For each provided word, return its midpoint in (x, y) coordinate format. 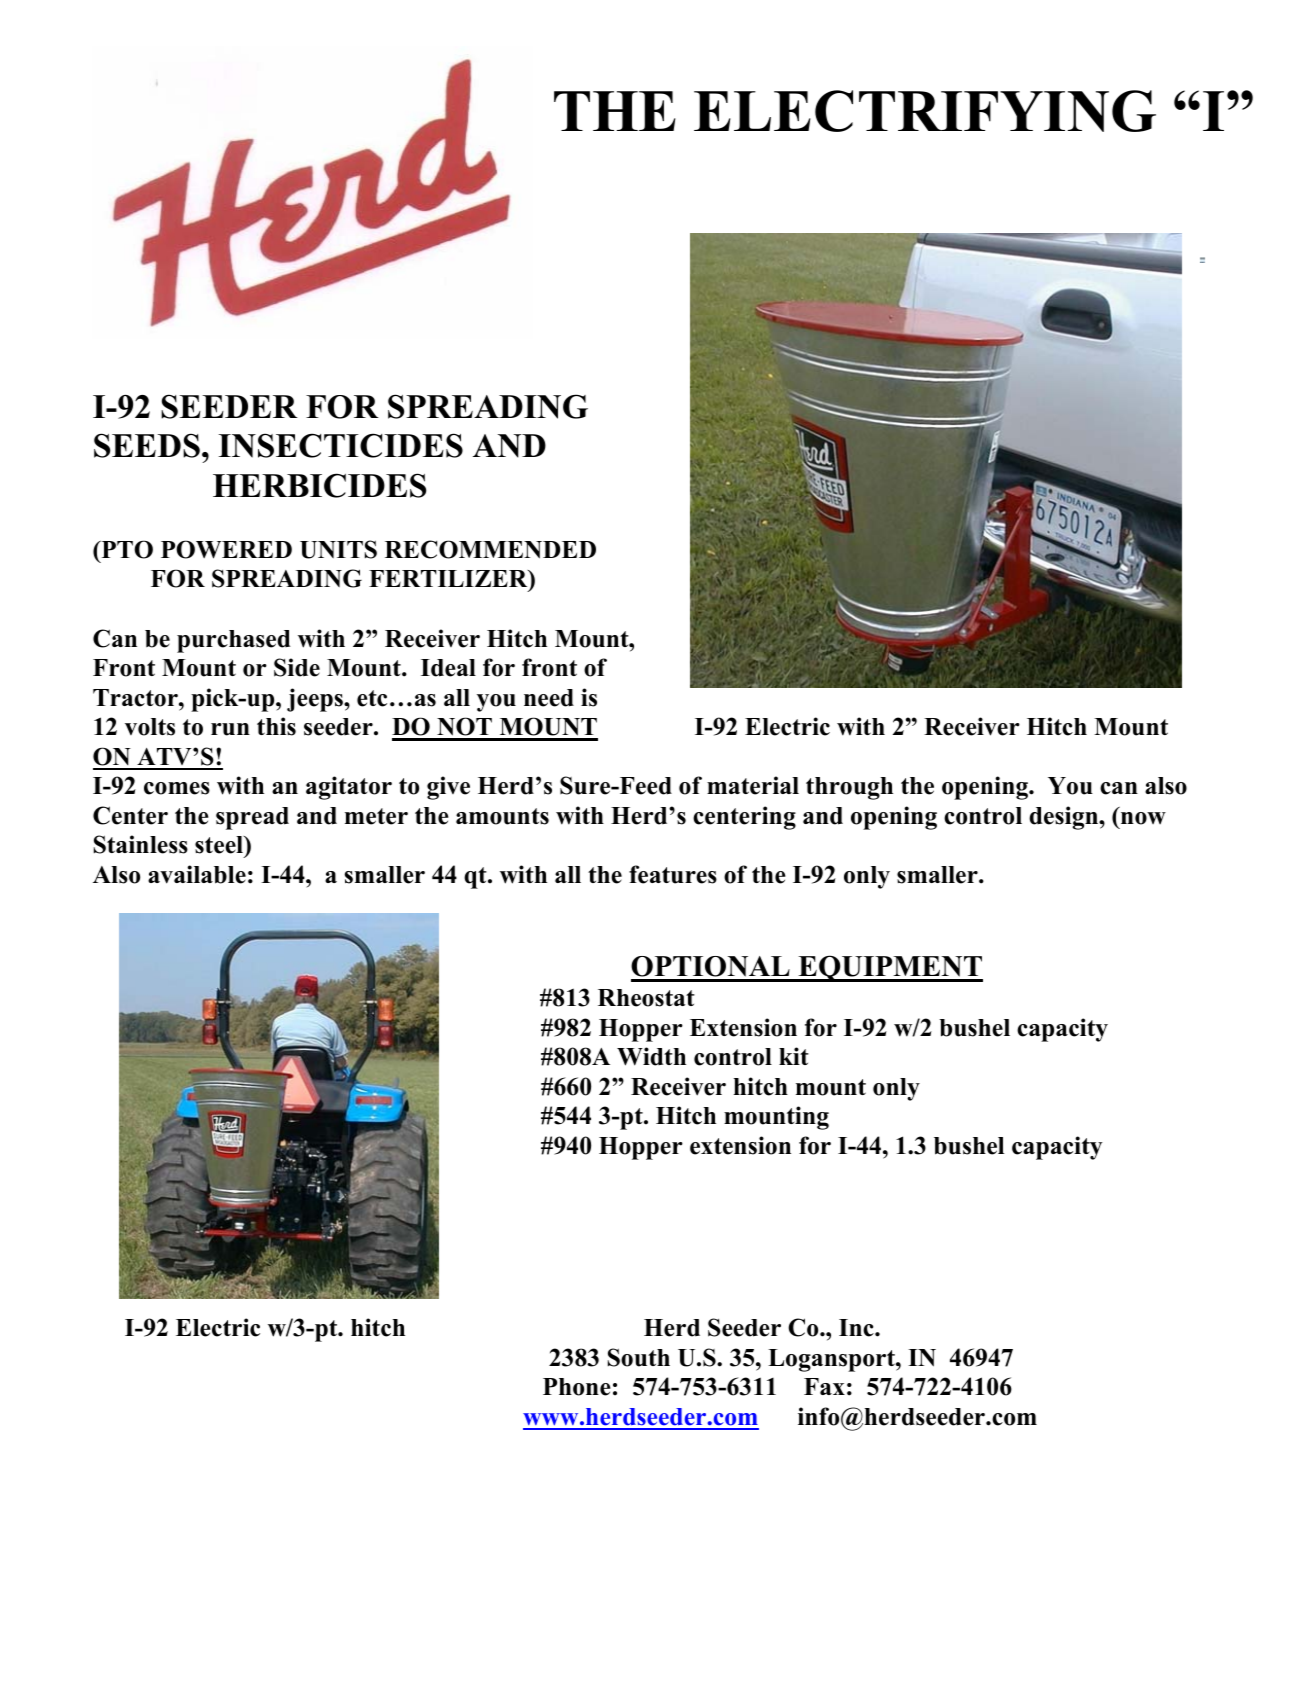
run (230, 729)
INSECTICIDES (340, 445)
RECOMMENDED (490, 549)
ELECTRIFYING (925, 111)
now (1143, 818)
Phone (577, 1387)
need (549, 698)
